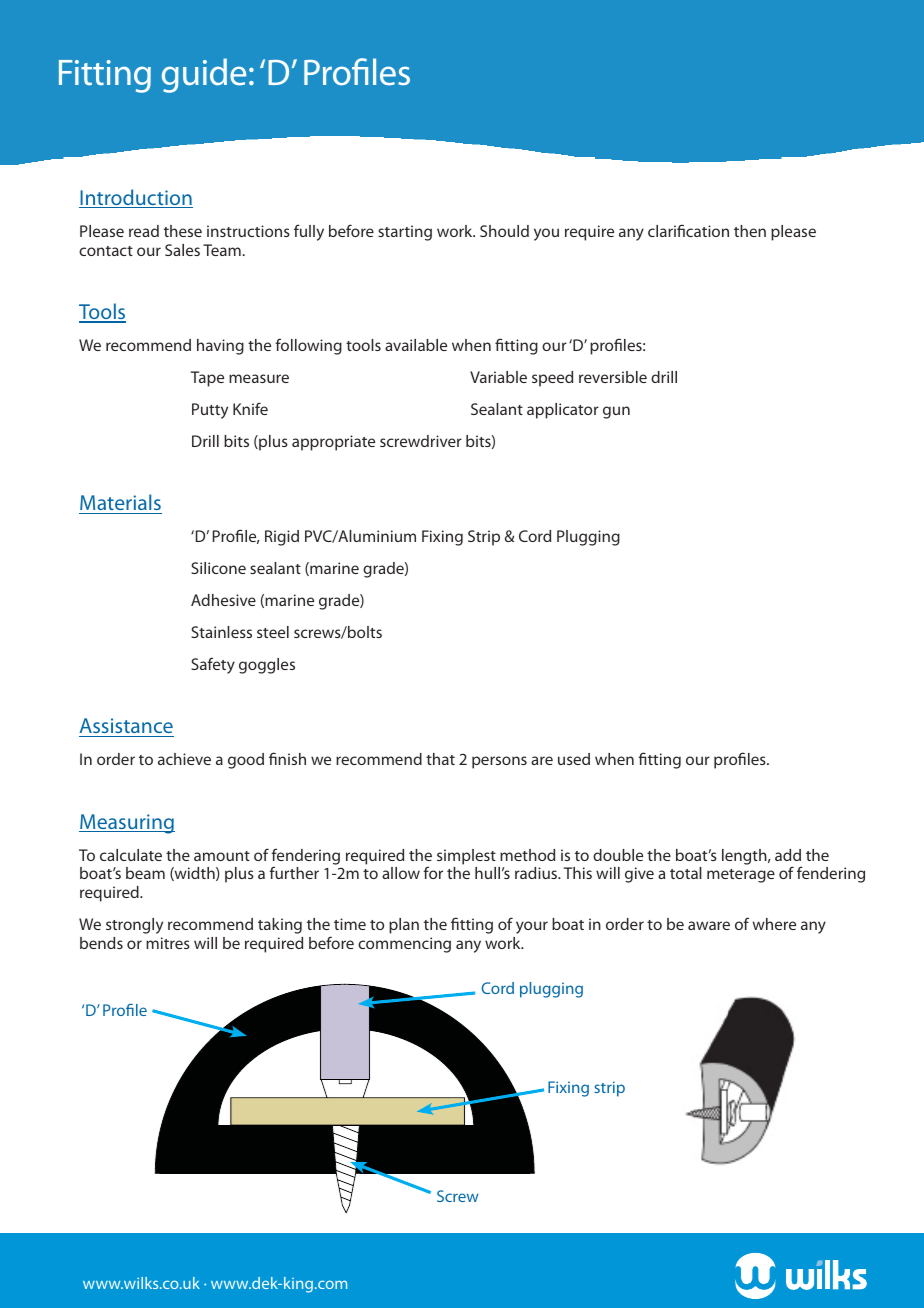  What do you see at coordinates (204, 75) in the screenshot?
I see `guide` at bounding box center [204, 75].
